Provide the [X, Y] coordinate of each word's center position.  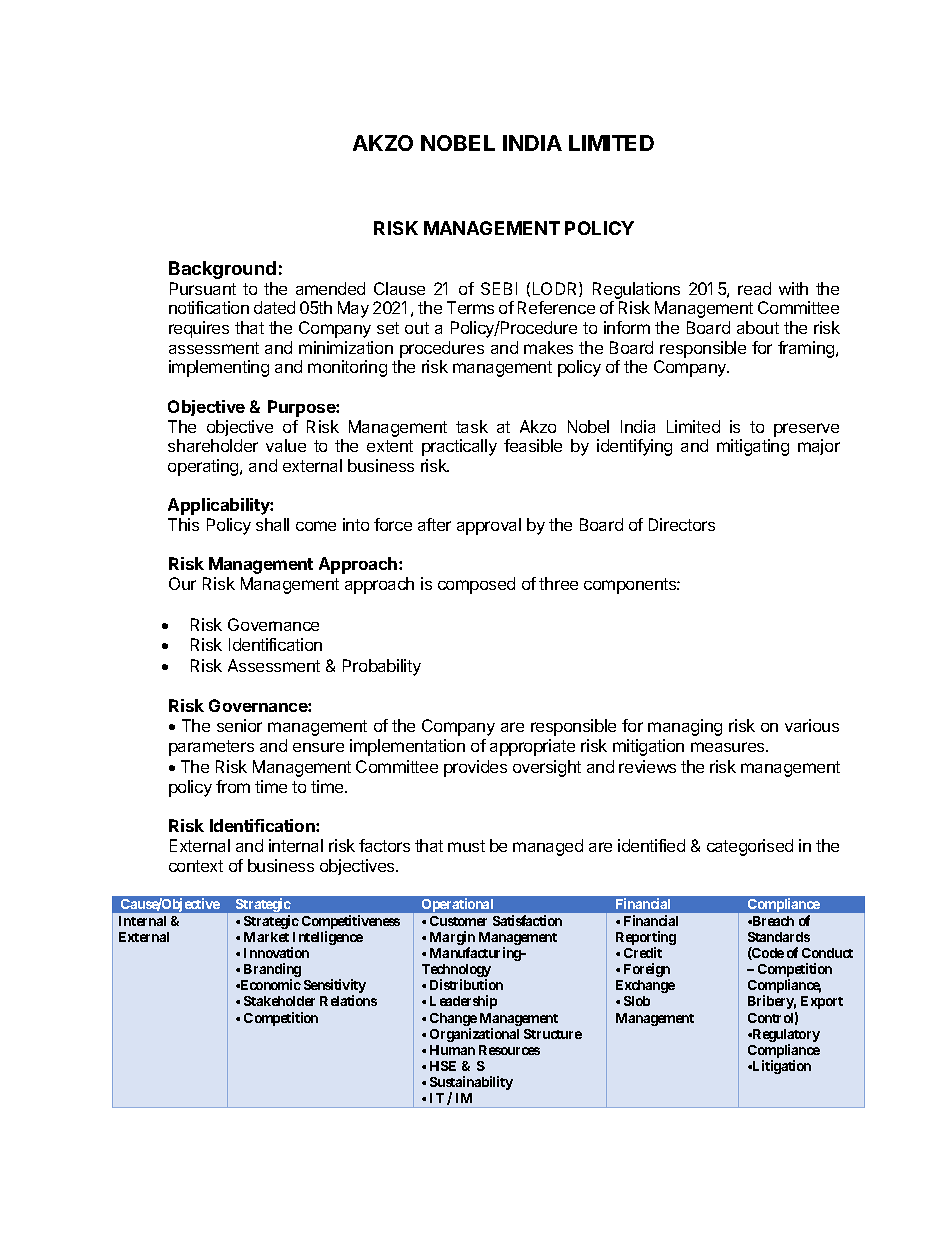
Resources [509, 1050]
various [812, 725]
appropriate [532, 747]
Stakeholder [279, 1001]
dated [274, 307]
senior [239, 725]
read [754, 288]
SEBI [499, 288]
